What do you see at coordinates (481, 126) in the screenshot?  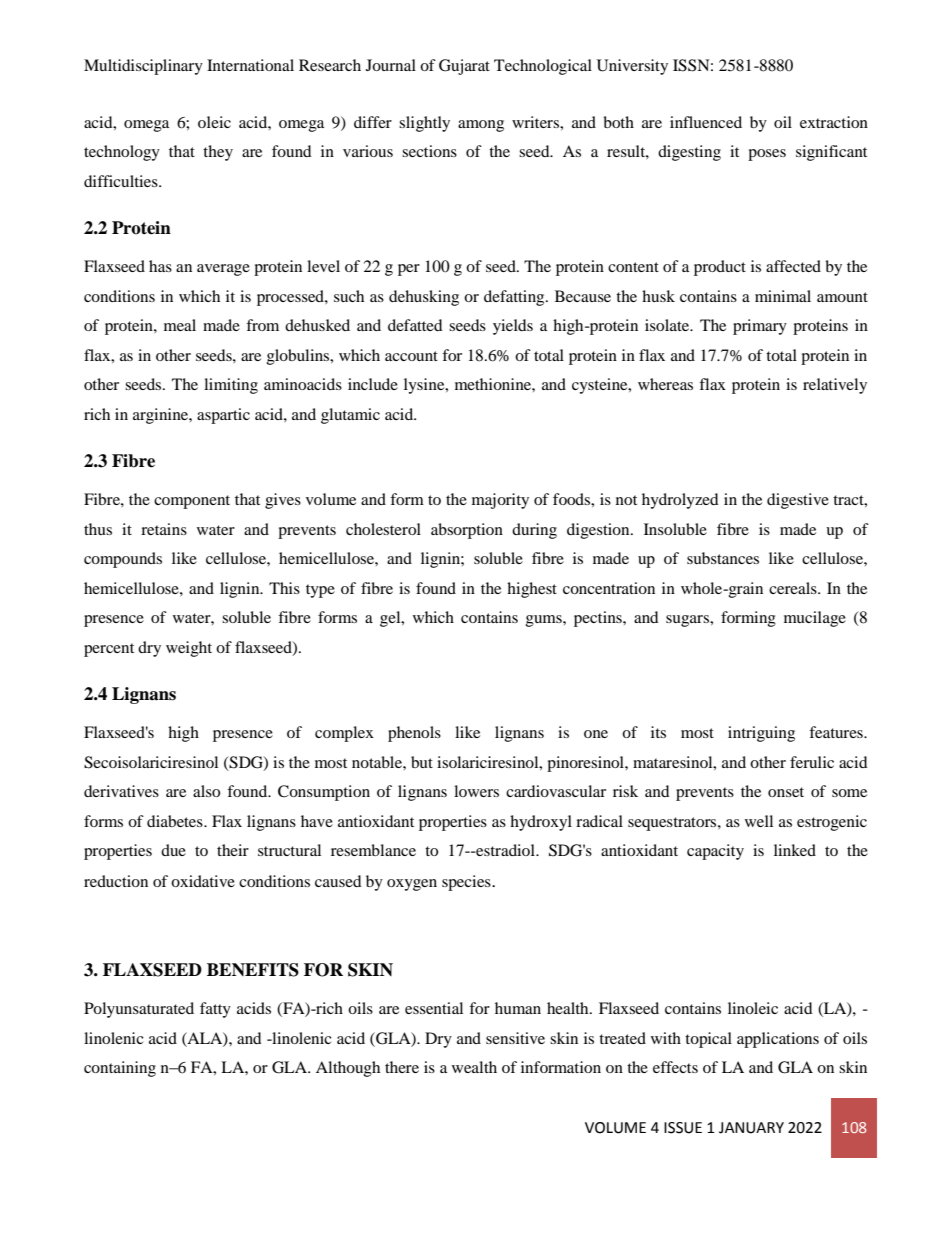 I see `among` at bounding box center [481, 126].
